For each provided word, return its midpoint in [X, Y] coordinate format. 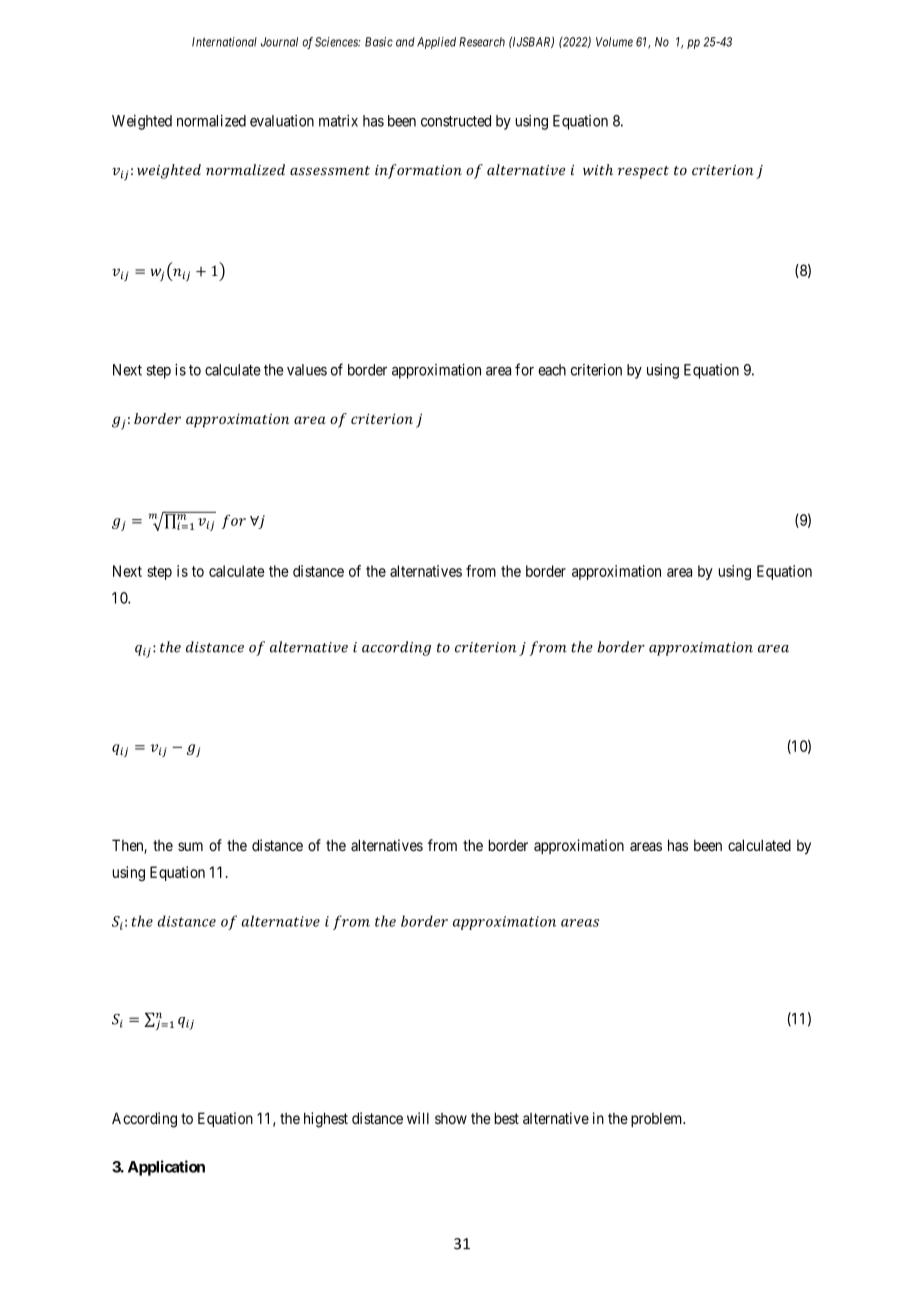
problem [658, 1119]
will [418, 1118]
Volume [614, 42]
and [405, 42]
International [224, 42]
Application [166, 1168]
